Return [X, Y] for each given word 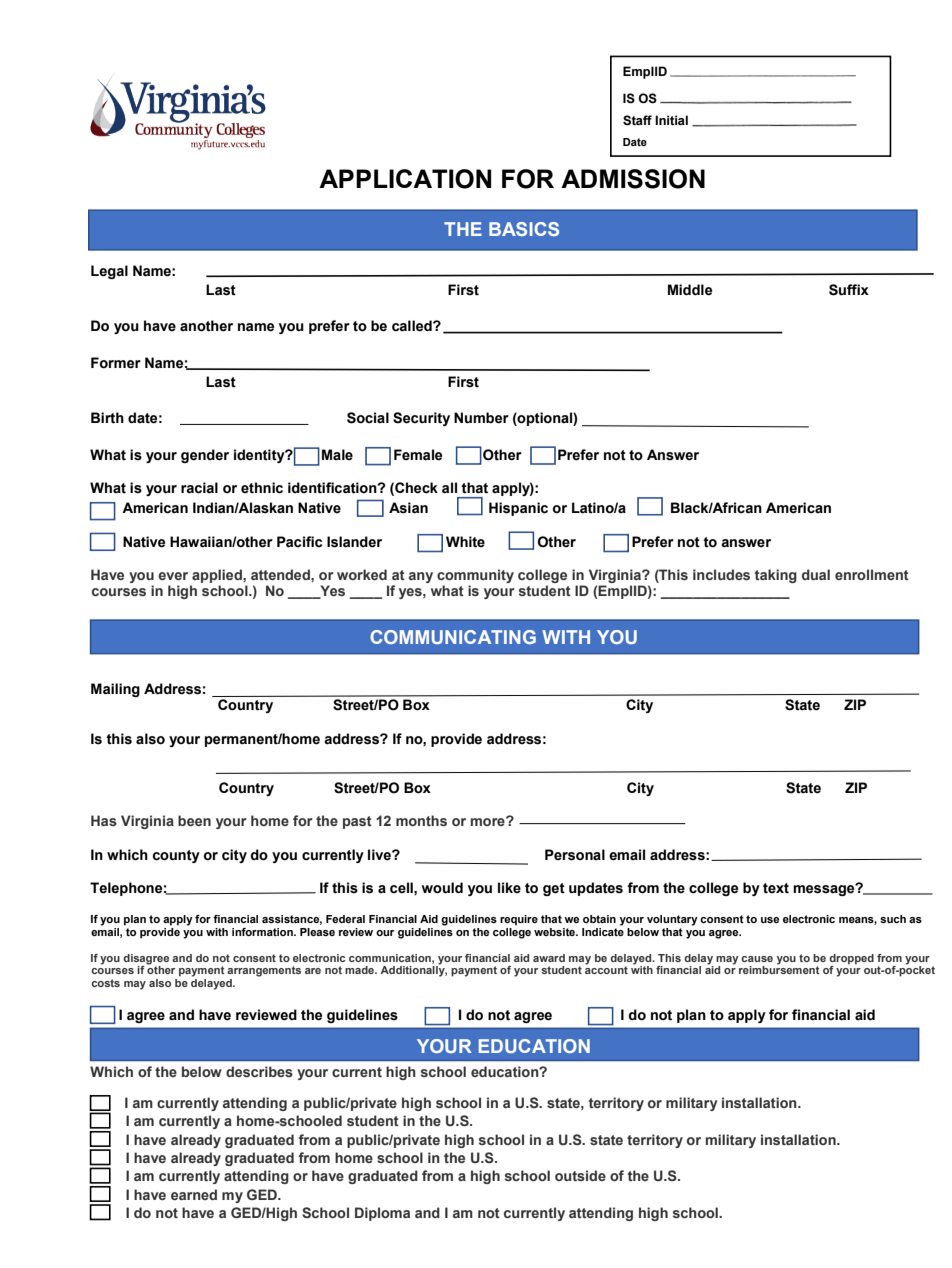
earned [194, 1194]
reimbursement [779, 969]
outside [580, 1175]
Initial [671, 120]
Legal [109, 272]
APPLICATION [405, 179]
